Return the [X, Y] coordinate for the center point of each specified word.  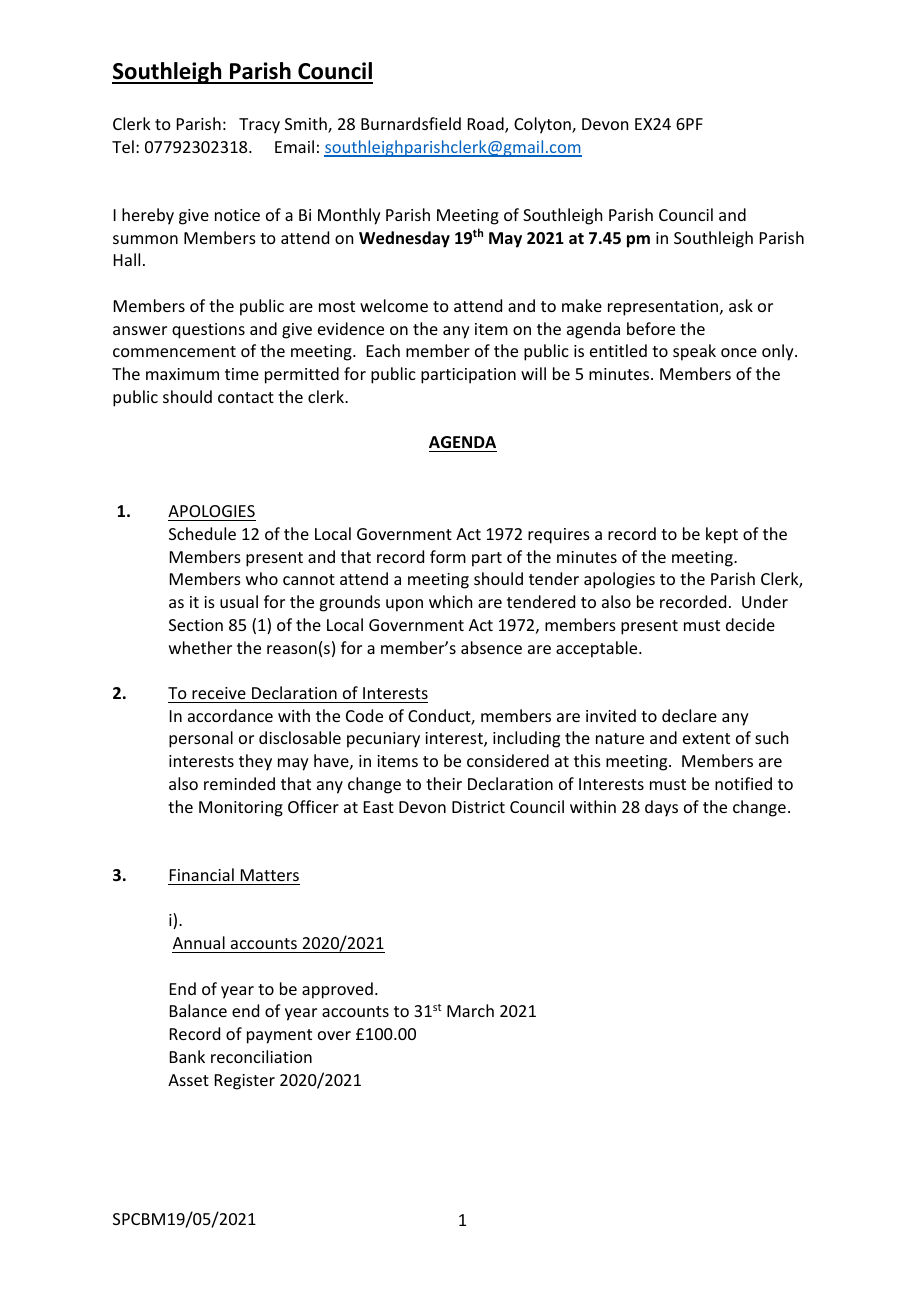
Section [196, 625]
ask [741, 305]
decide [750, 624]
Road [487, 125]
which [450, 601]
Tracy [259, 126]
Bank [187, 1056]
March [470, 1010]
